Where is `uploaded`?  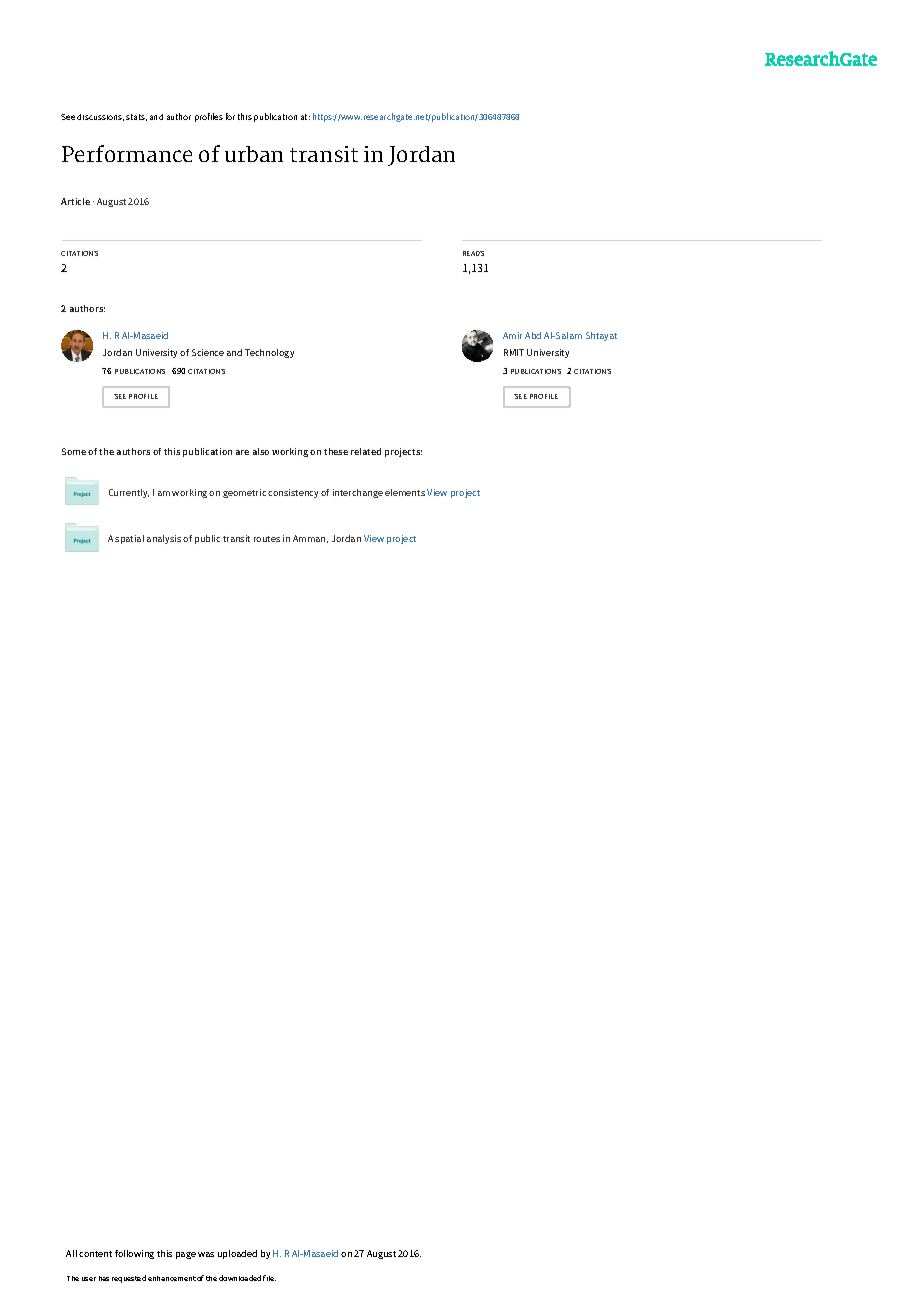
uploaded is located at coordinates (237, 1254).
